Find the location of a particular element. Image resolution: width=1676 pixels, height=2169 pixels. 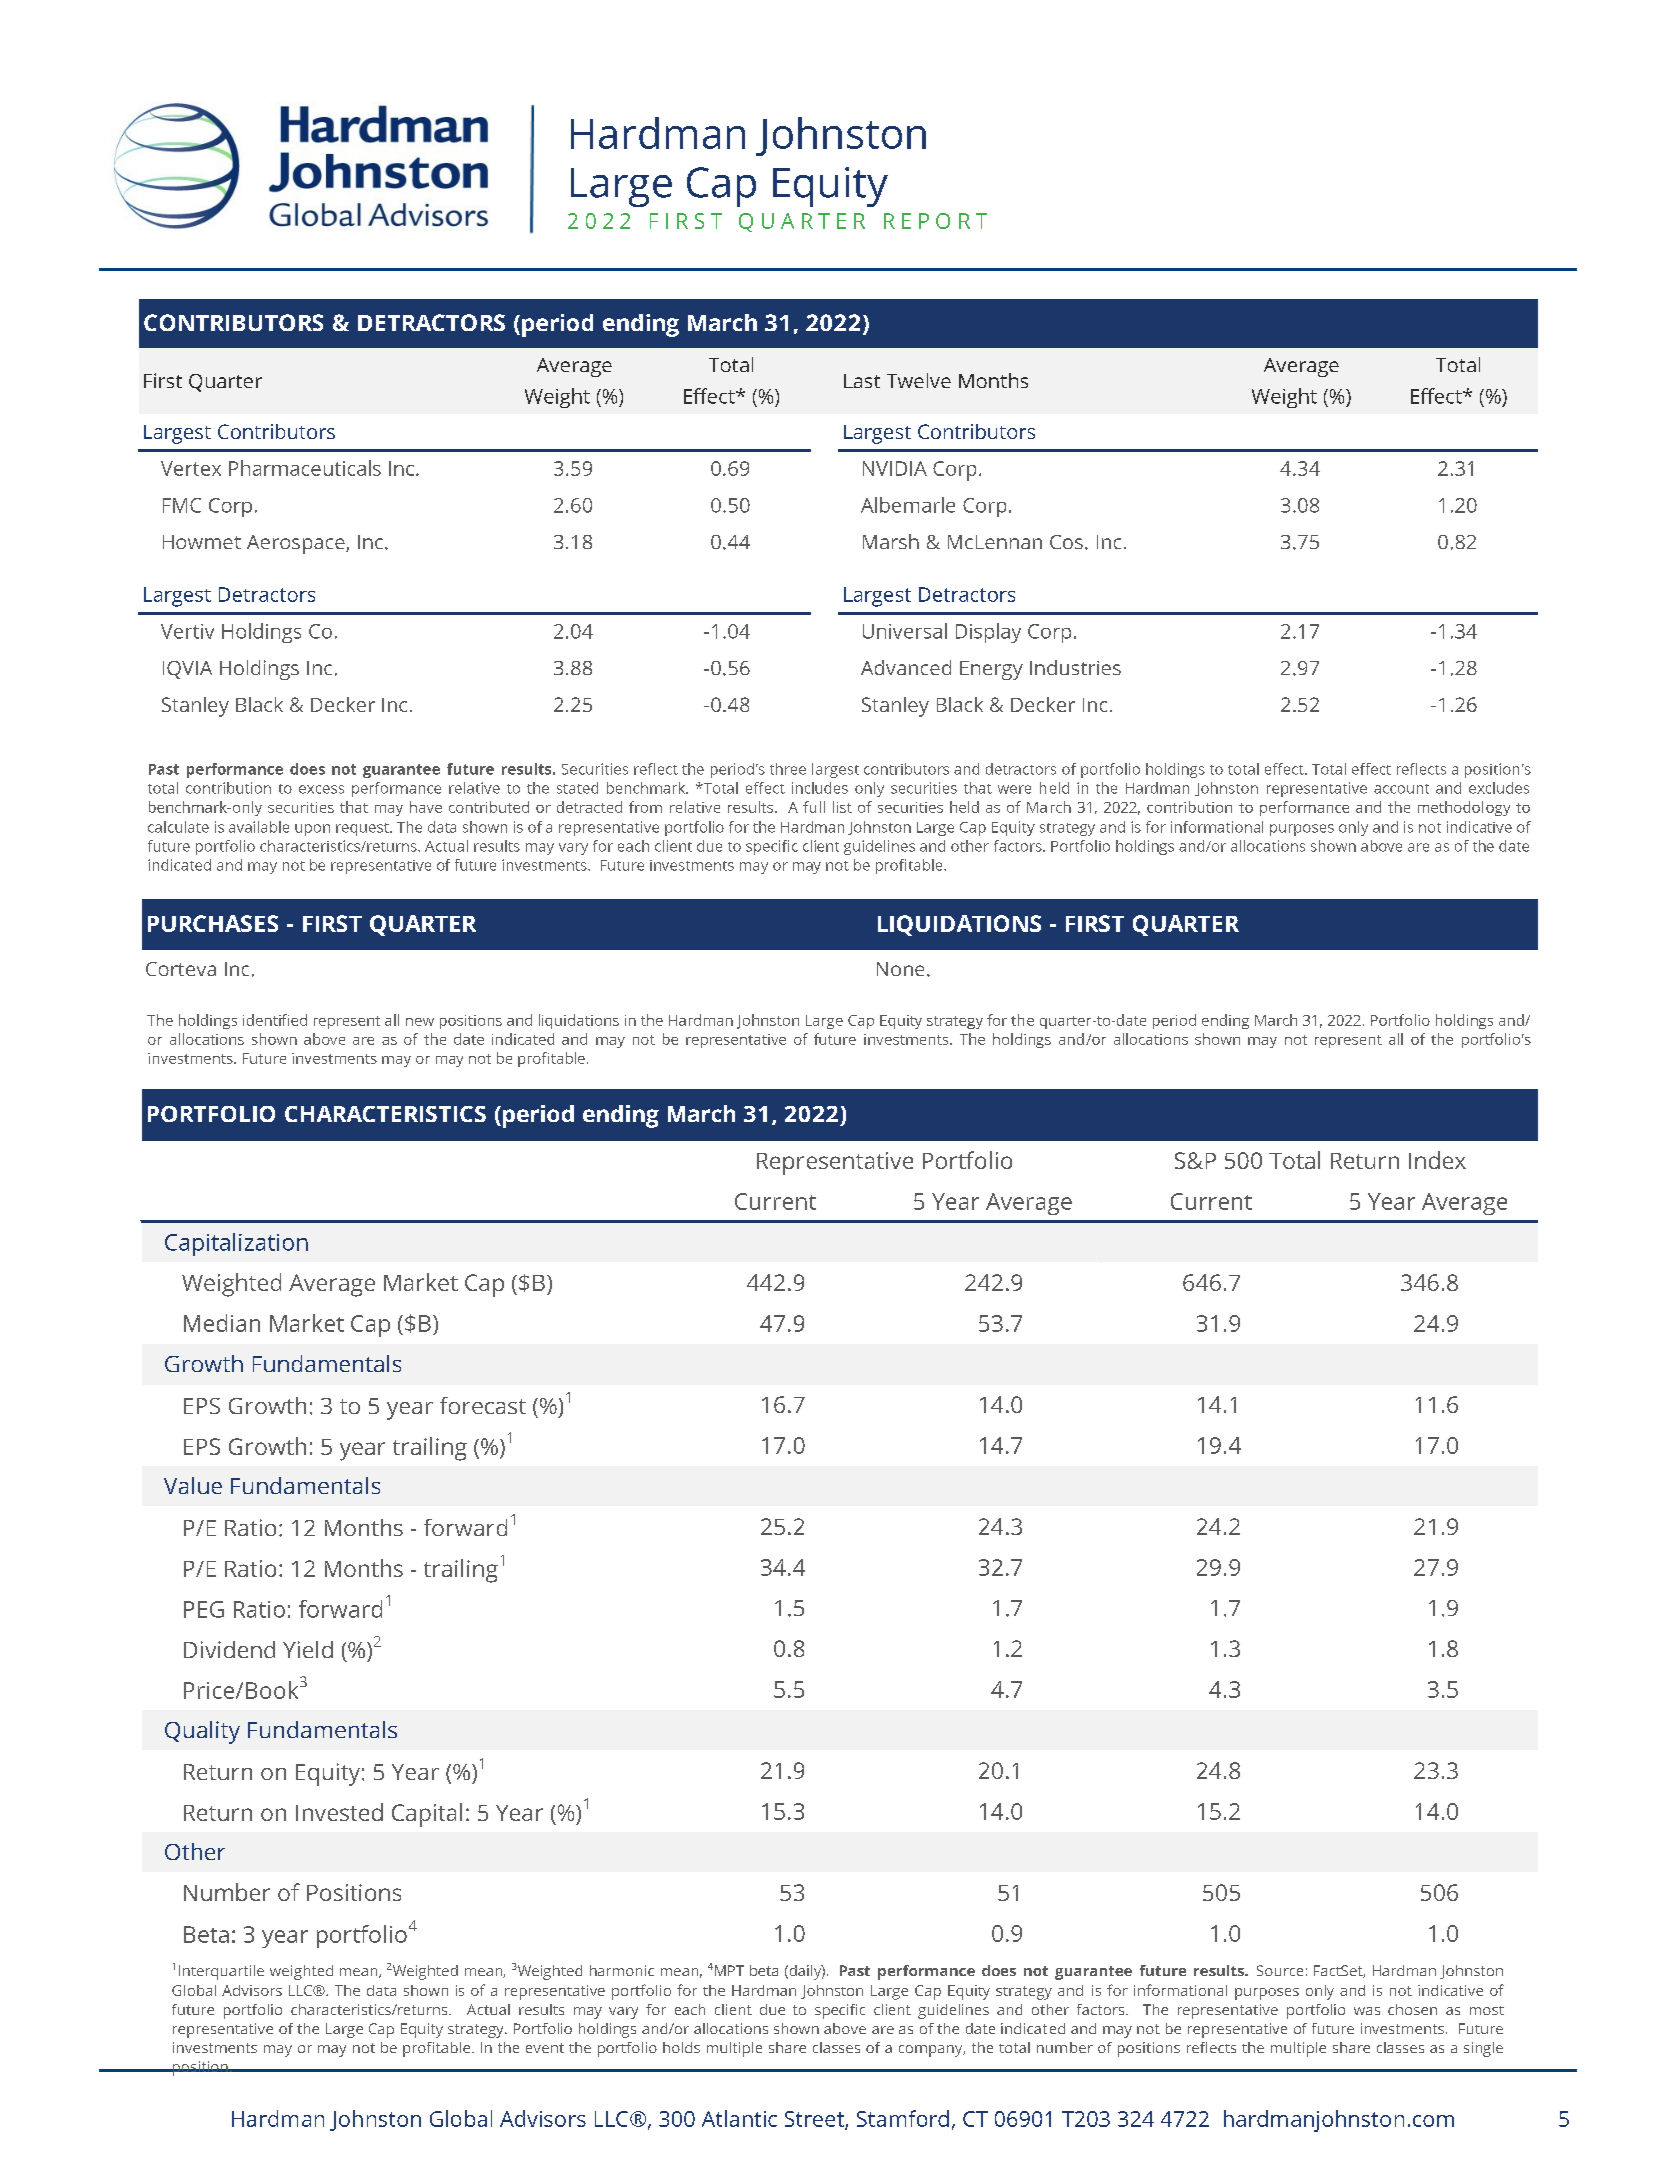

None is located at coordinates (900, 969).
